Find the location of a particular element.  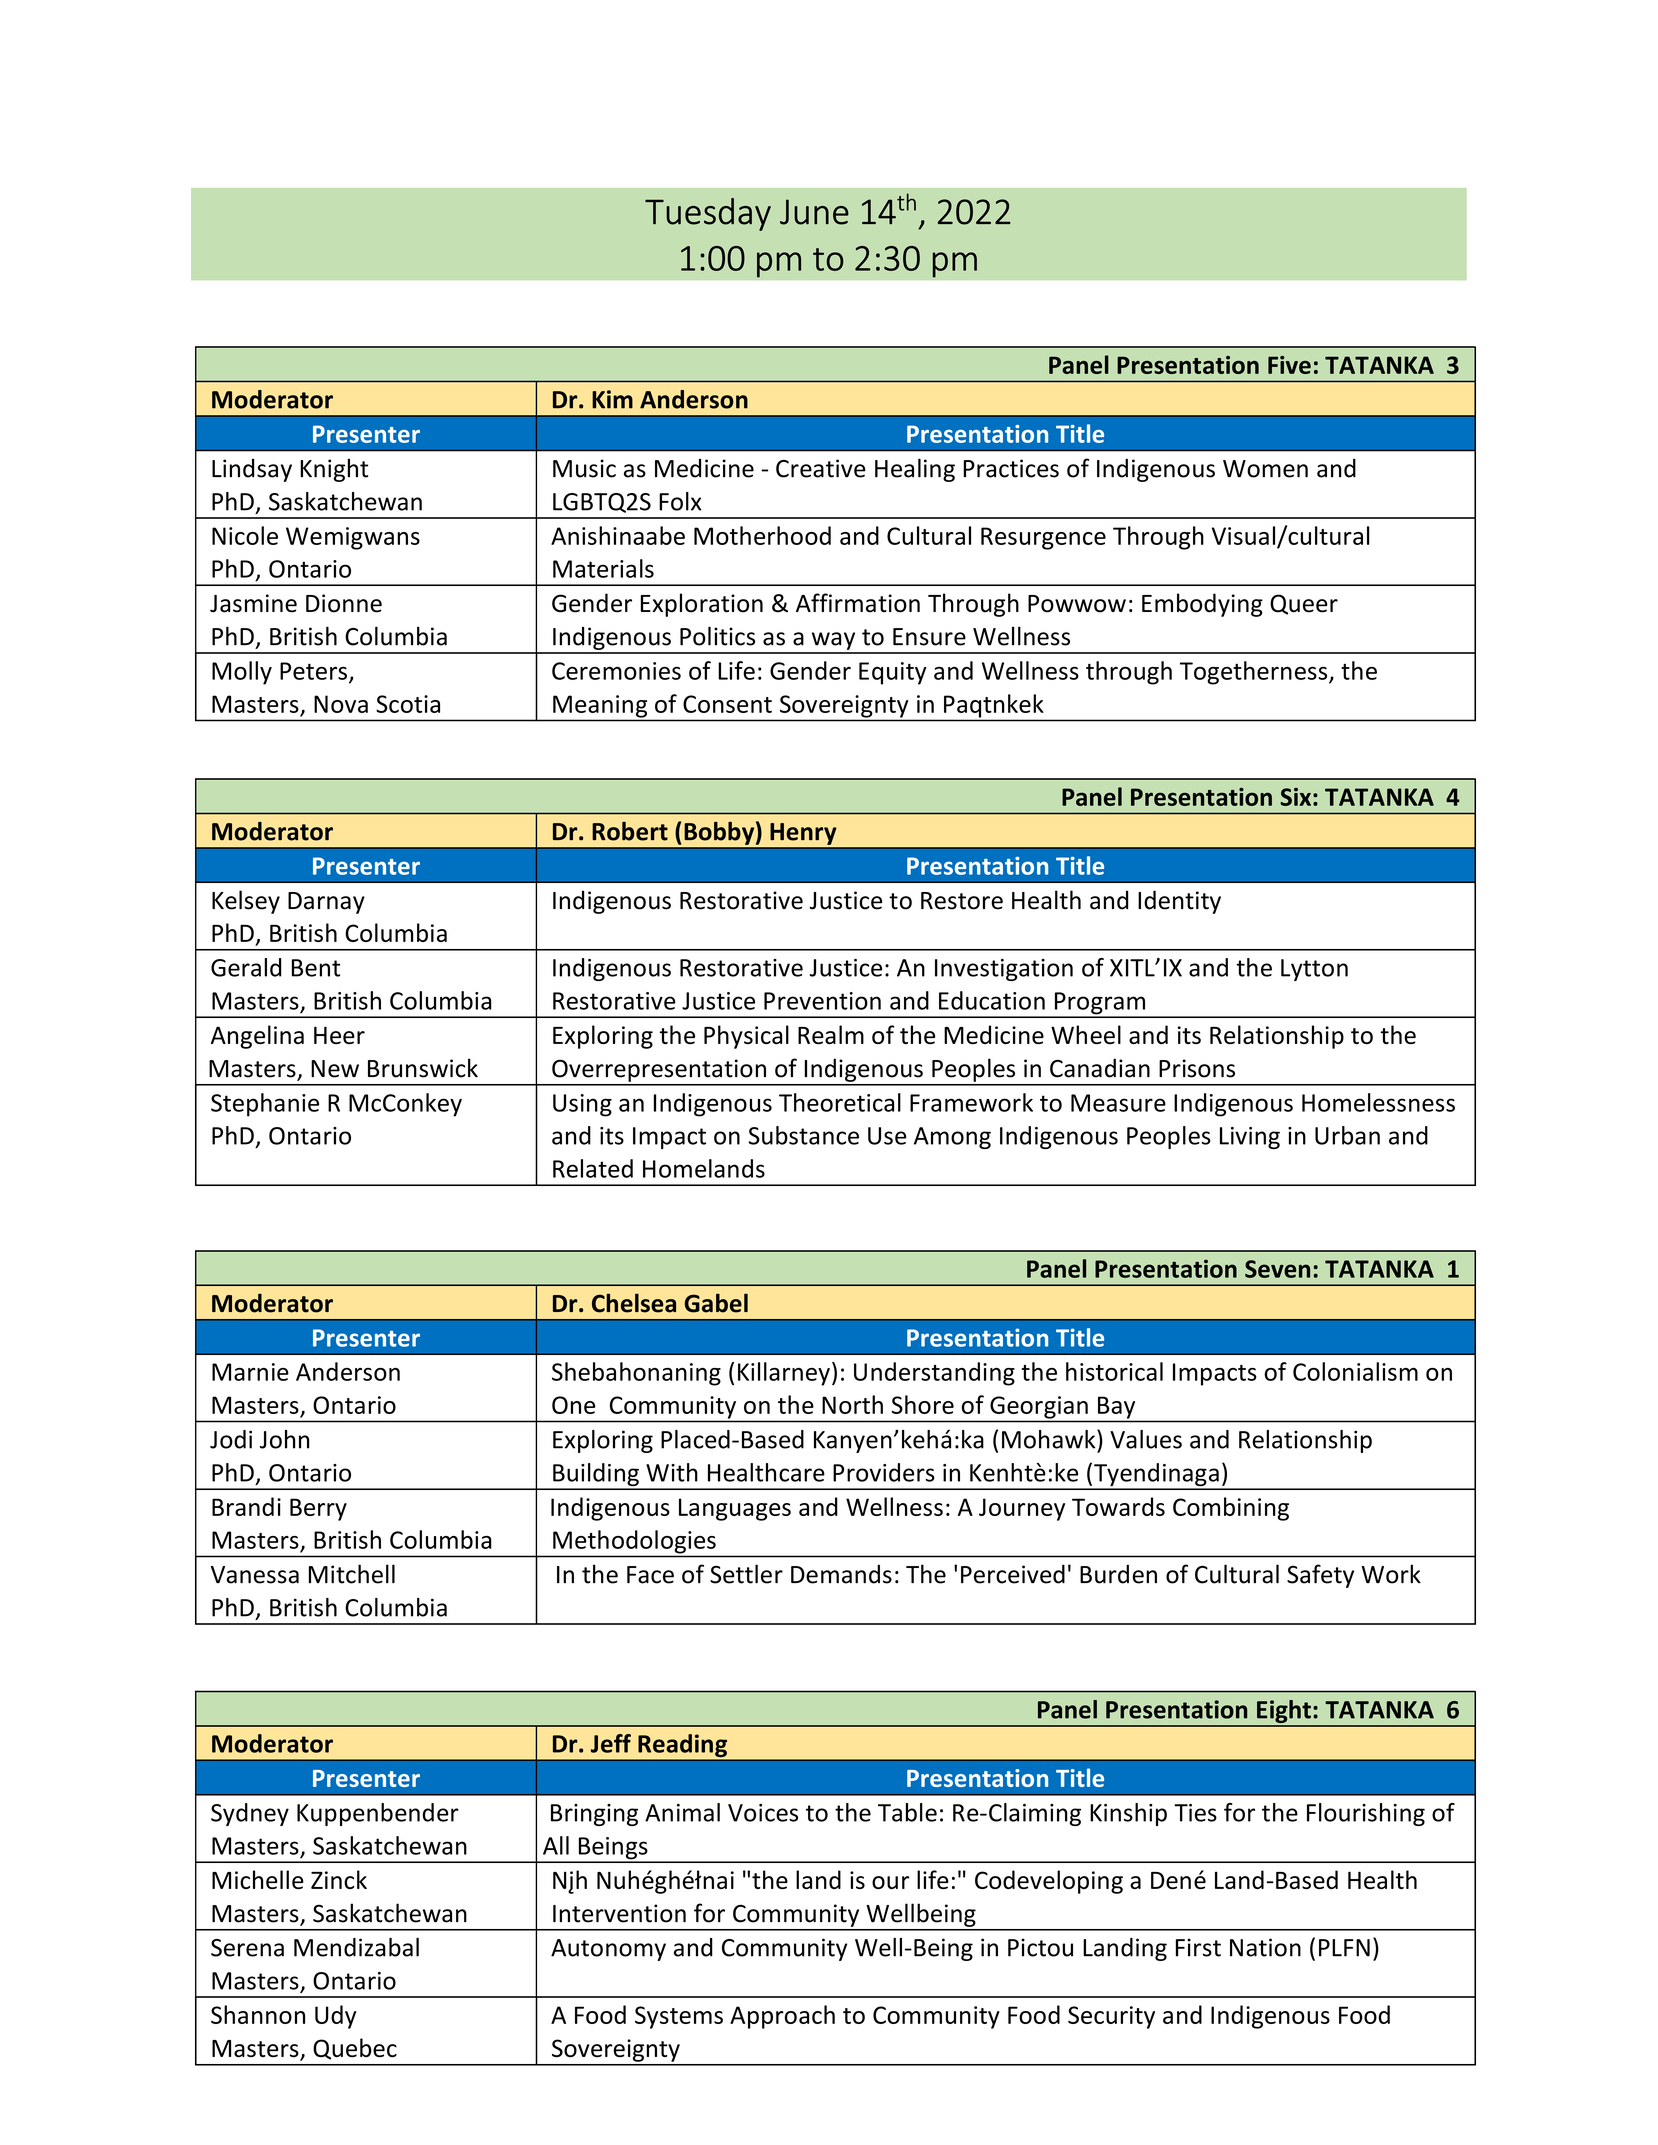

Restore is located at coordinates (962, 901).
